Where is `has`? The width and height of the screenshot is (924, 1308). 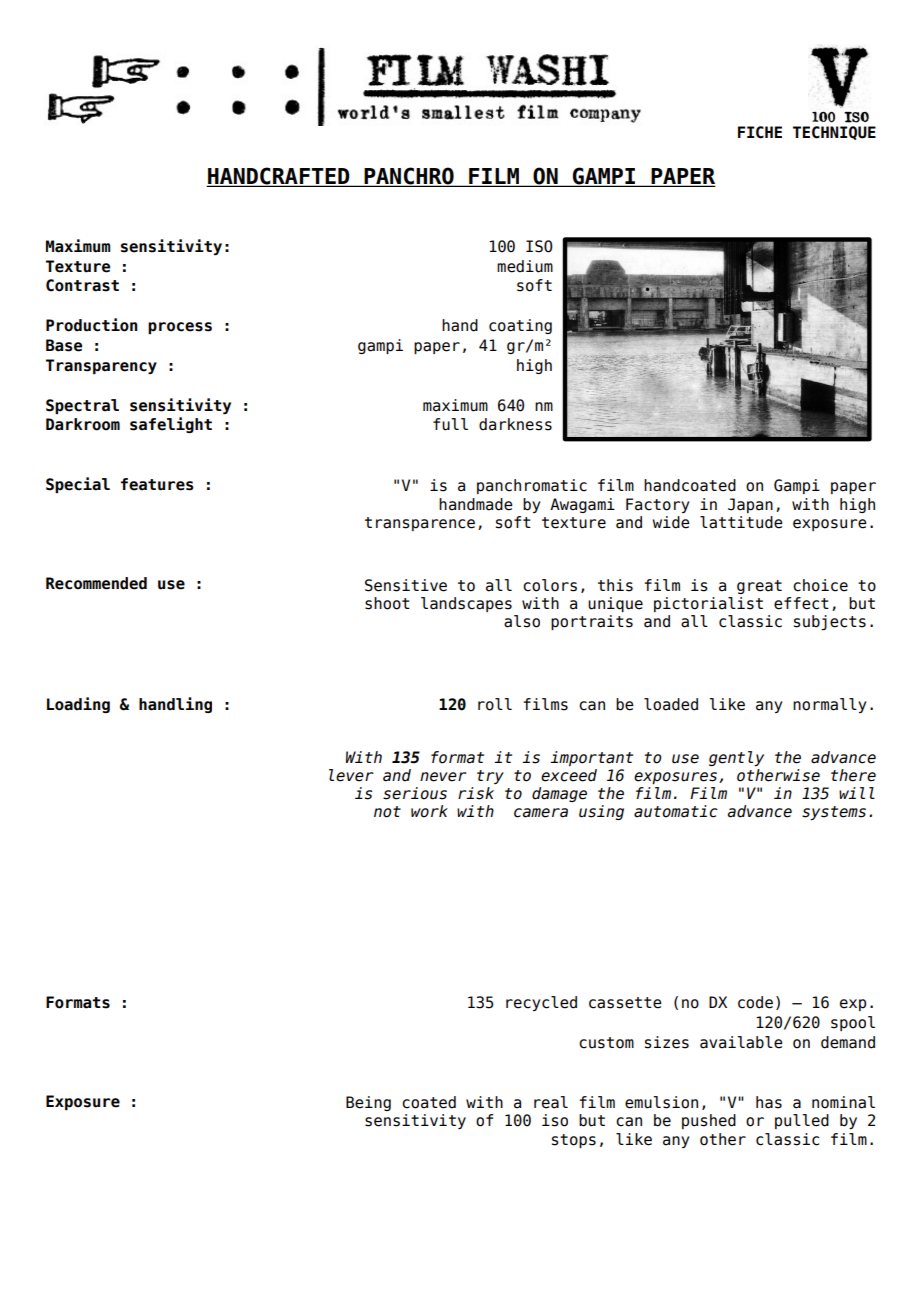
has is located at coordinates (769, 1102).
